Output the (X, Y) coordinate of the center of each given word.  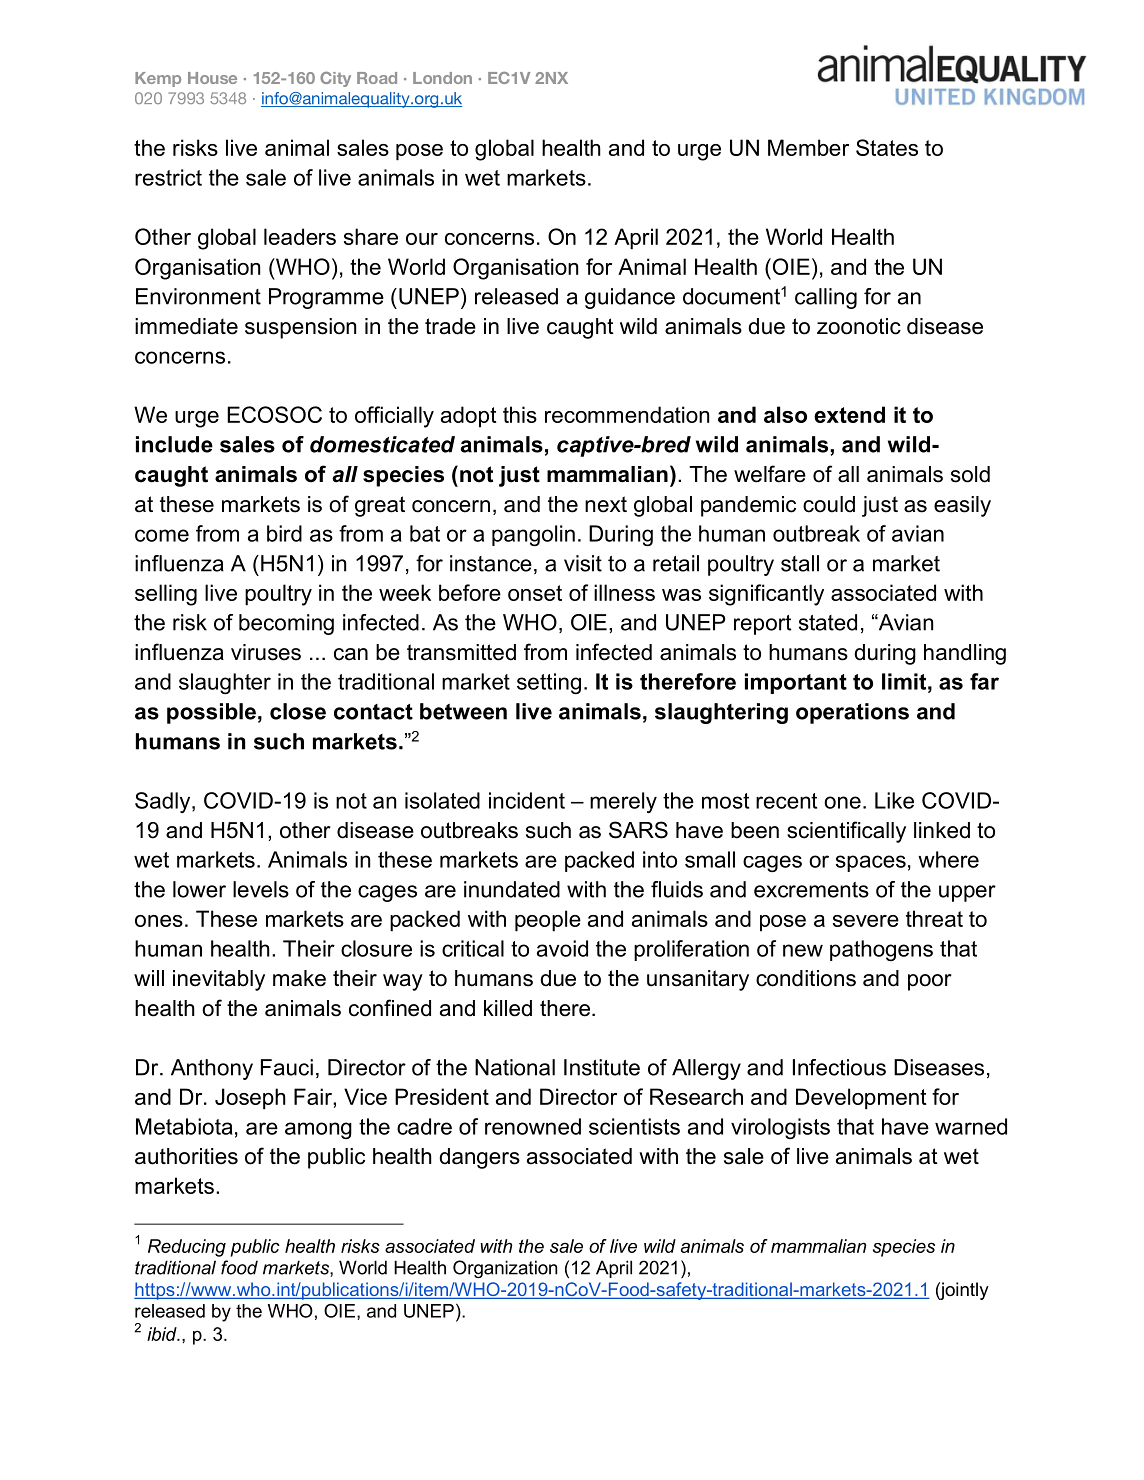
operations (852, 713)
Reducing (187, 1248)
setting (549, 683)
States (887, 147)
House (212, 78)
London (442, 78)
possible (211, 713)
